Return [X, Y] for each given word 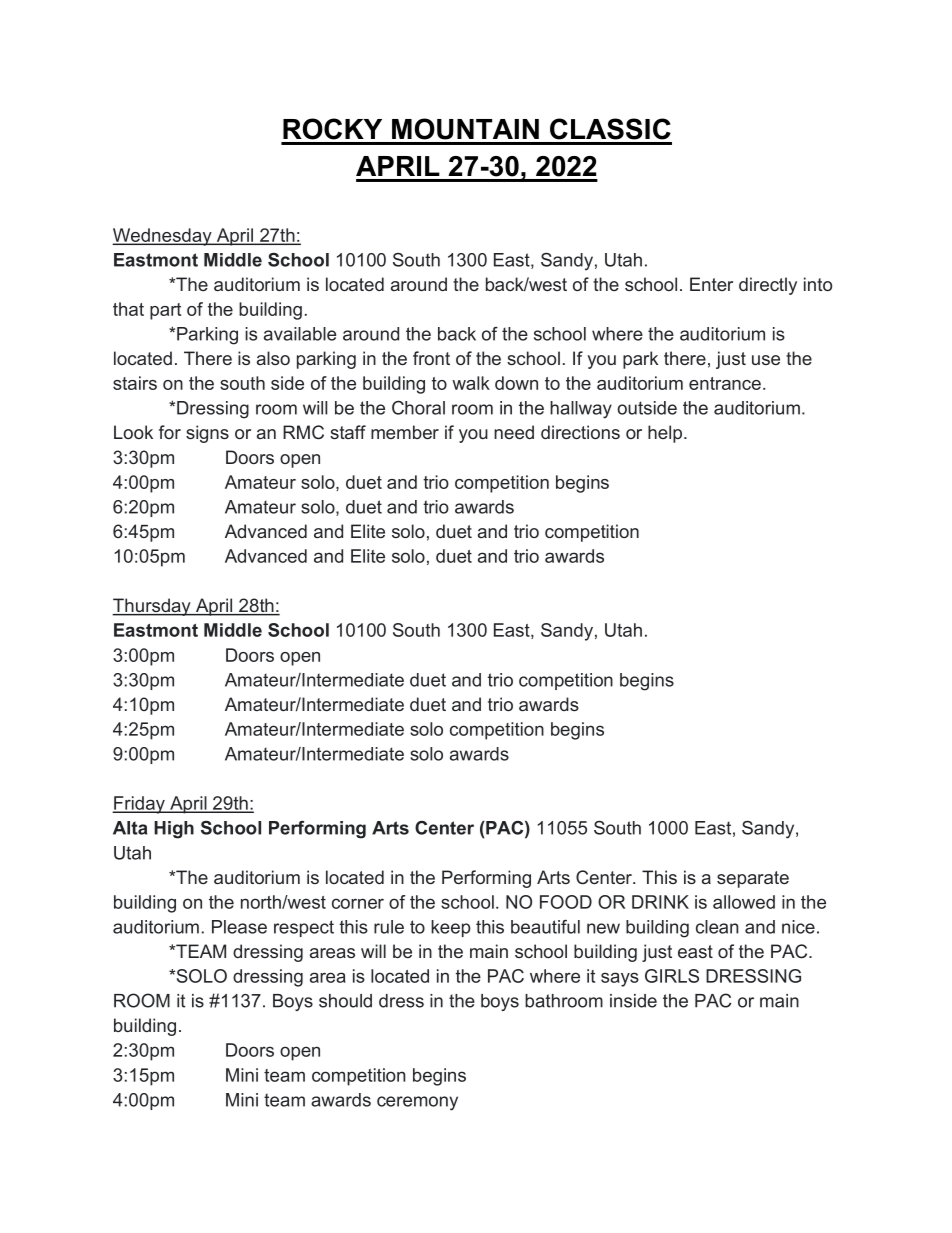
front [431, 358]
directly [768, 286]
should [345, 1001]
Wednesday [163, 237]
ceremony [417, 1103]
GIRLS [672, 976]
